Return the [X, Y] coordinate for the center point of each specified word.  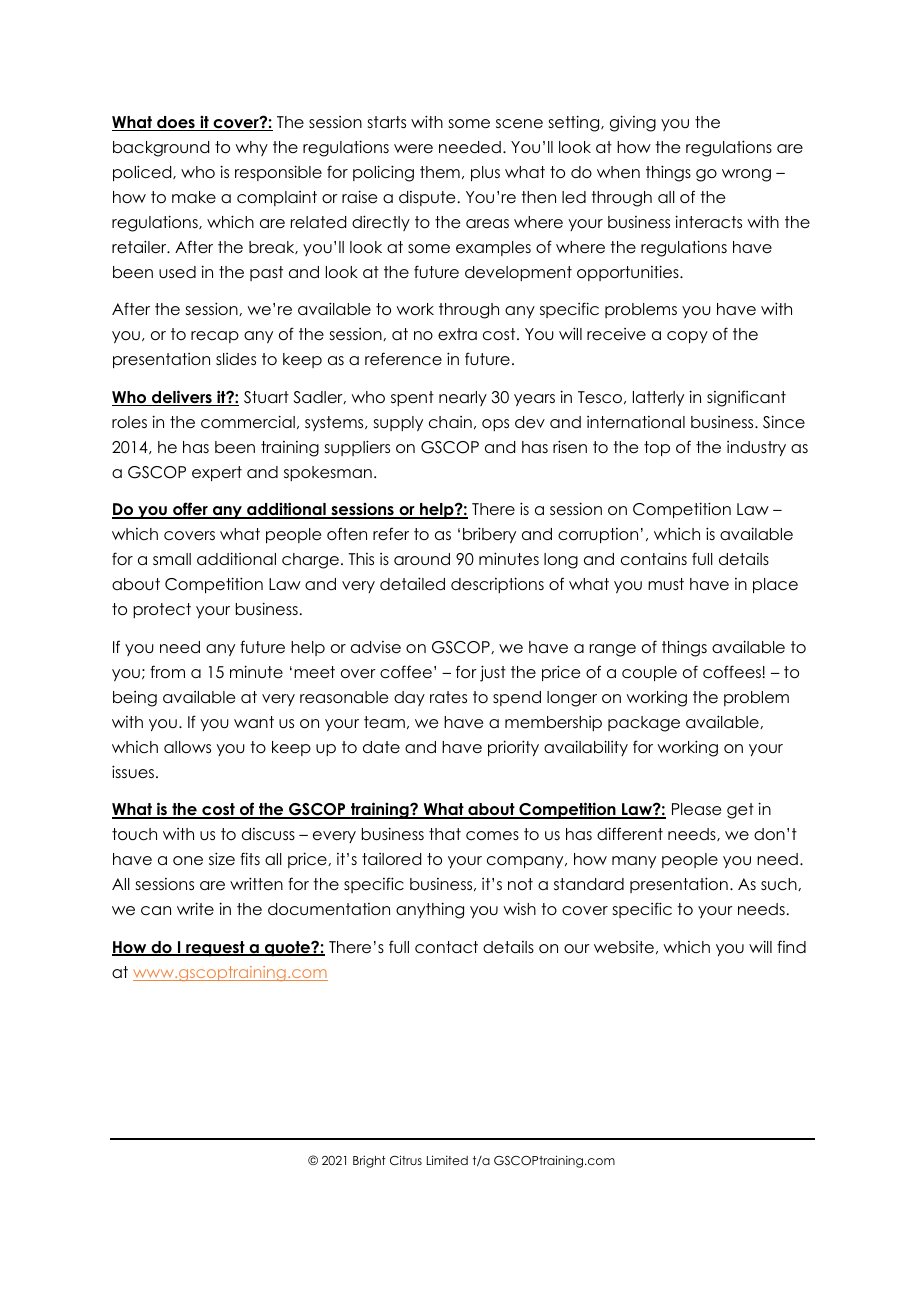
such [780, 884]
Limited [447, 1160]
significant [746, 398]
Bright [369, 1161]
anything [430, 910]
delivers [182, 398]
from [167, 672]
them [440, 172]
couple [649, 673]
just [493, 673]
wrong [746, 175]
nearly [463, 398]
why [251, 148]
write [195, 908]
